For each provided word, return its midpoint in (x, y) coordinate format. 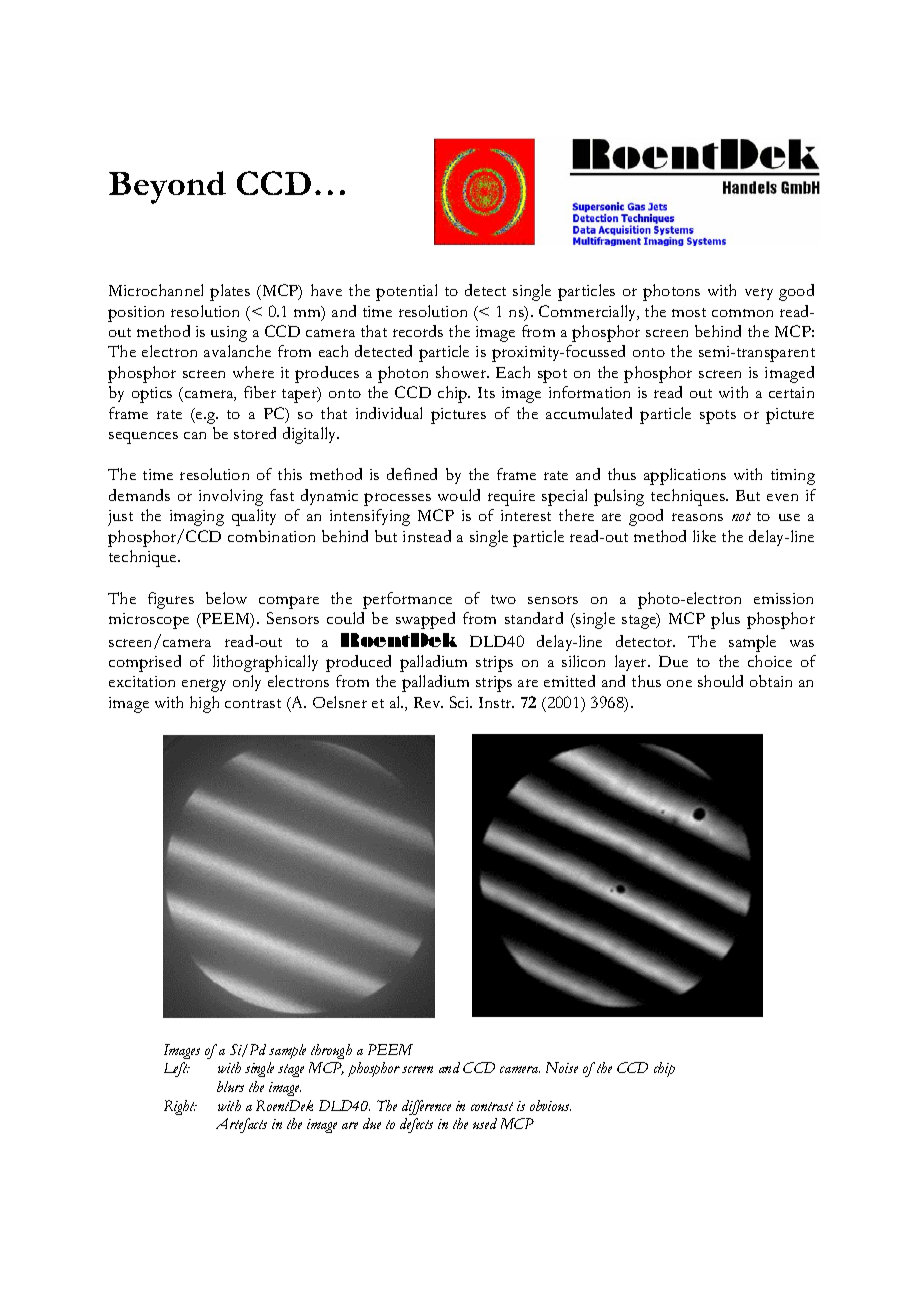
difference (426, 1107)
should (720, 681)
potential (406, 292)
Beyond (167, 187)
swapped (425, 620)
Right (180, 1107)
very (759, 294)
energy (204, 685)
